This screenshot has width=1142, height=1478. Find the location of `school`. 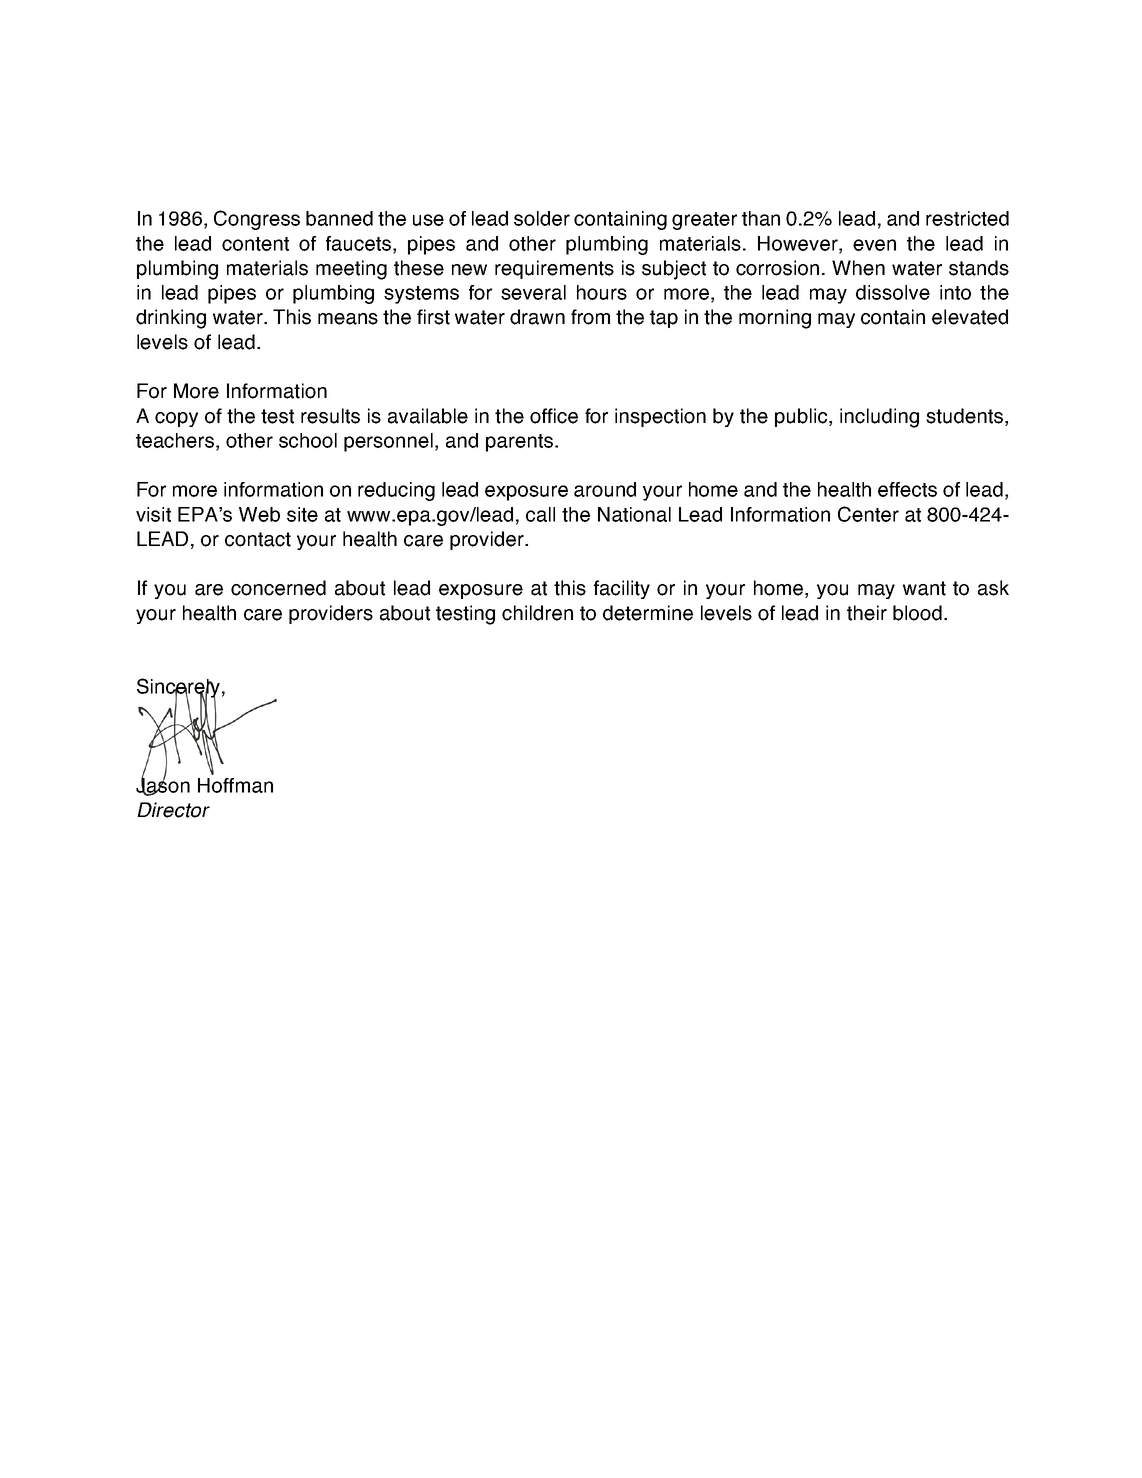

school is located at coordinates (308, 440).
